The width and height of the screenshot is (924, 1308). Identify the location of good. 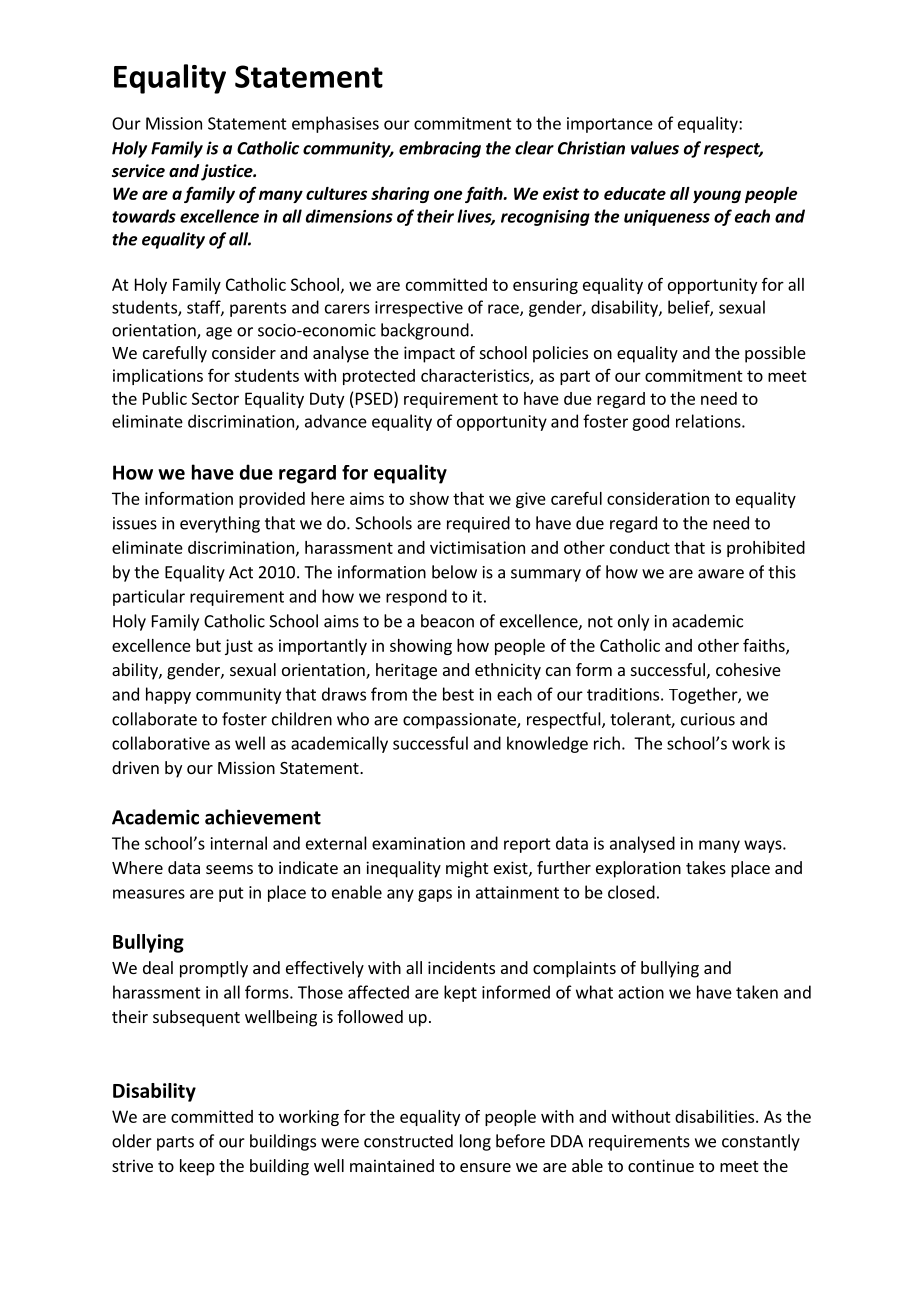
(650, 422).
